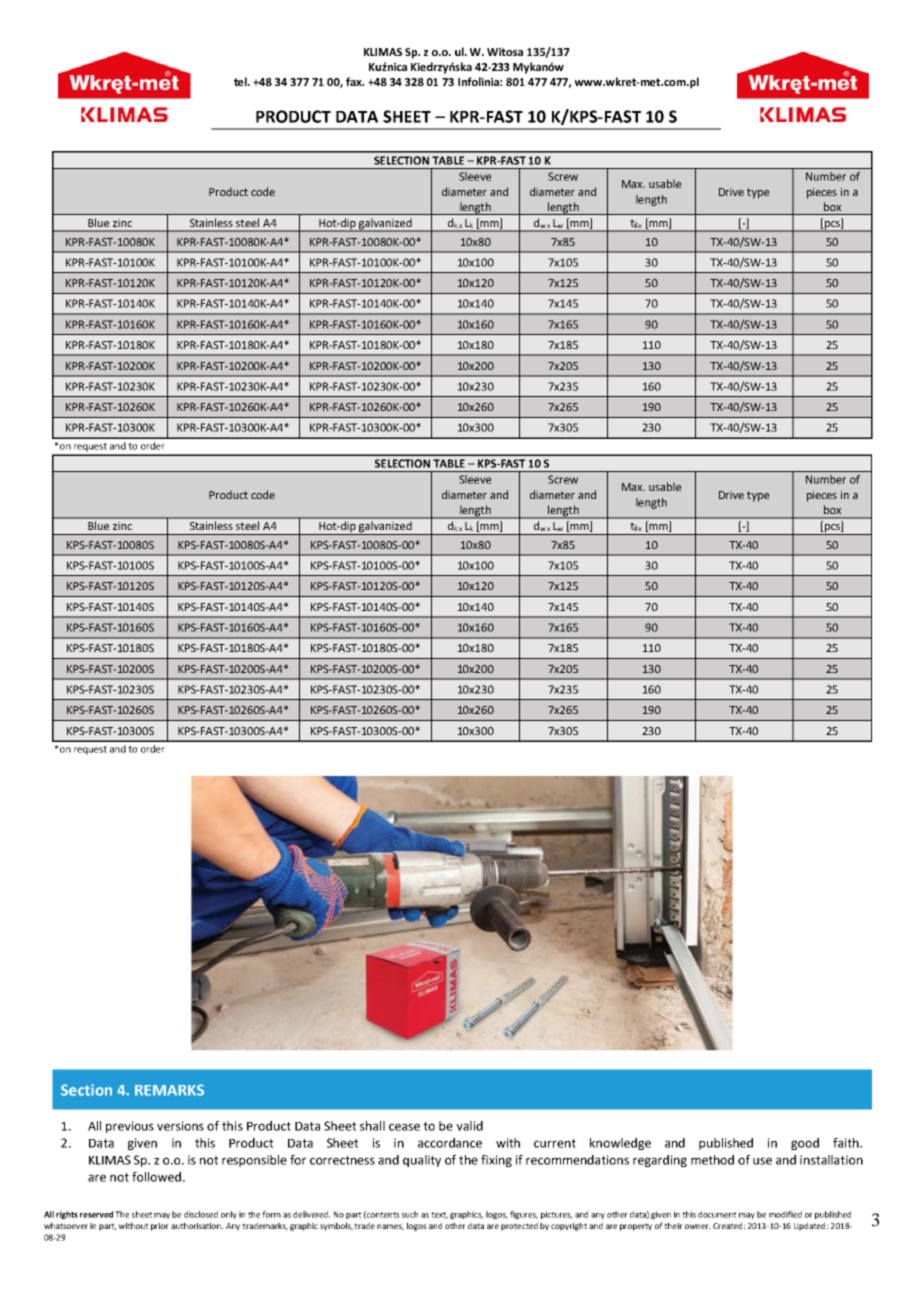  What do you see at coordinates (156, 1177) in the screenshot?
I see `followed` at bounding box center [156, 1177].
